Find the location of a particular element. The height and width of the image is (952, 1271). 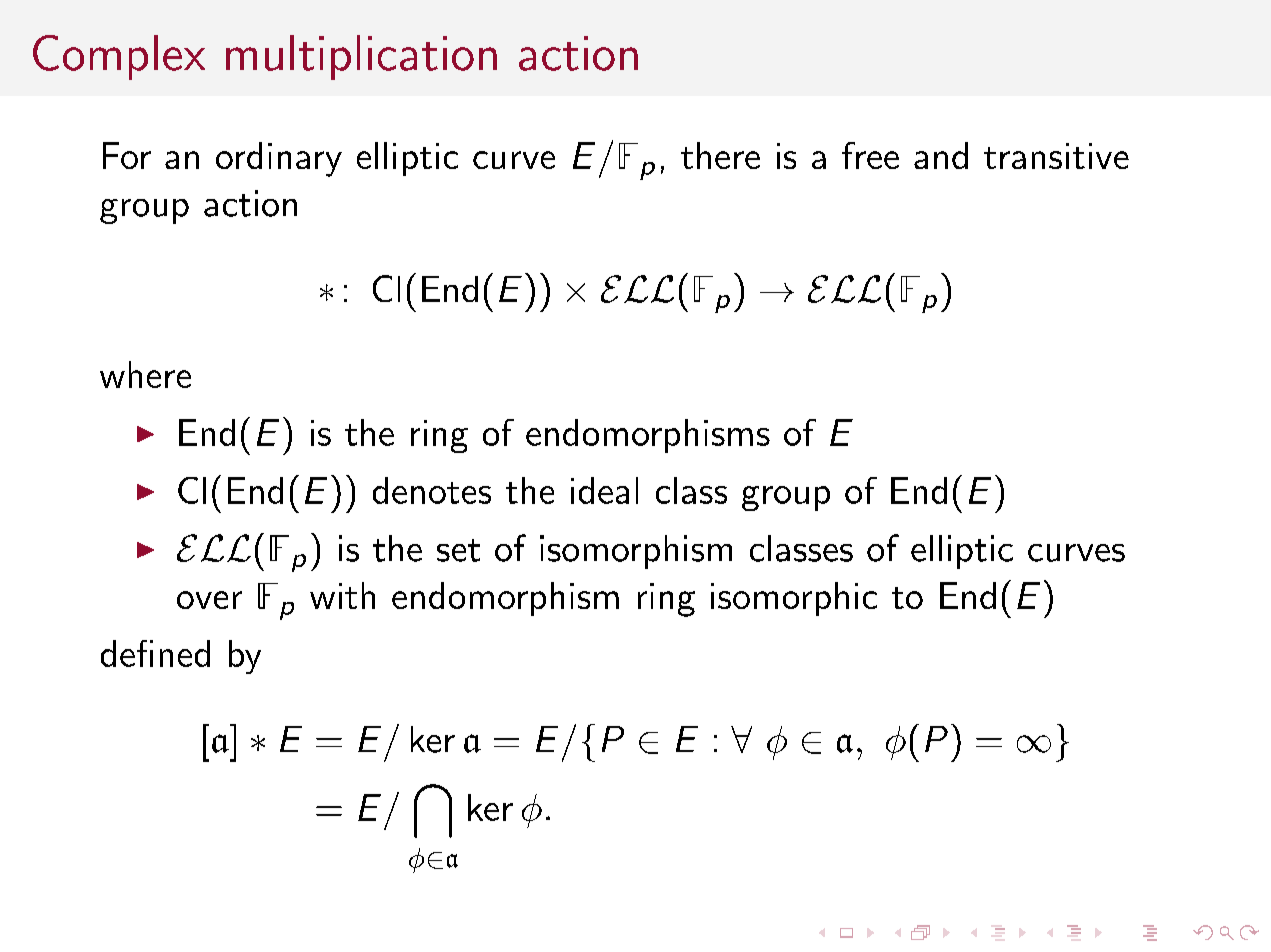

where is located at coordinates (145, 374).
